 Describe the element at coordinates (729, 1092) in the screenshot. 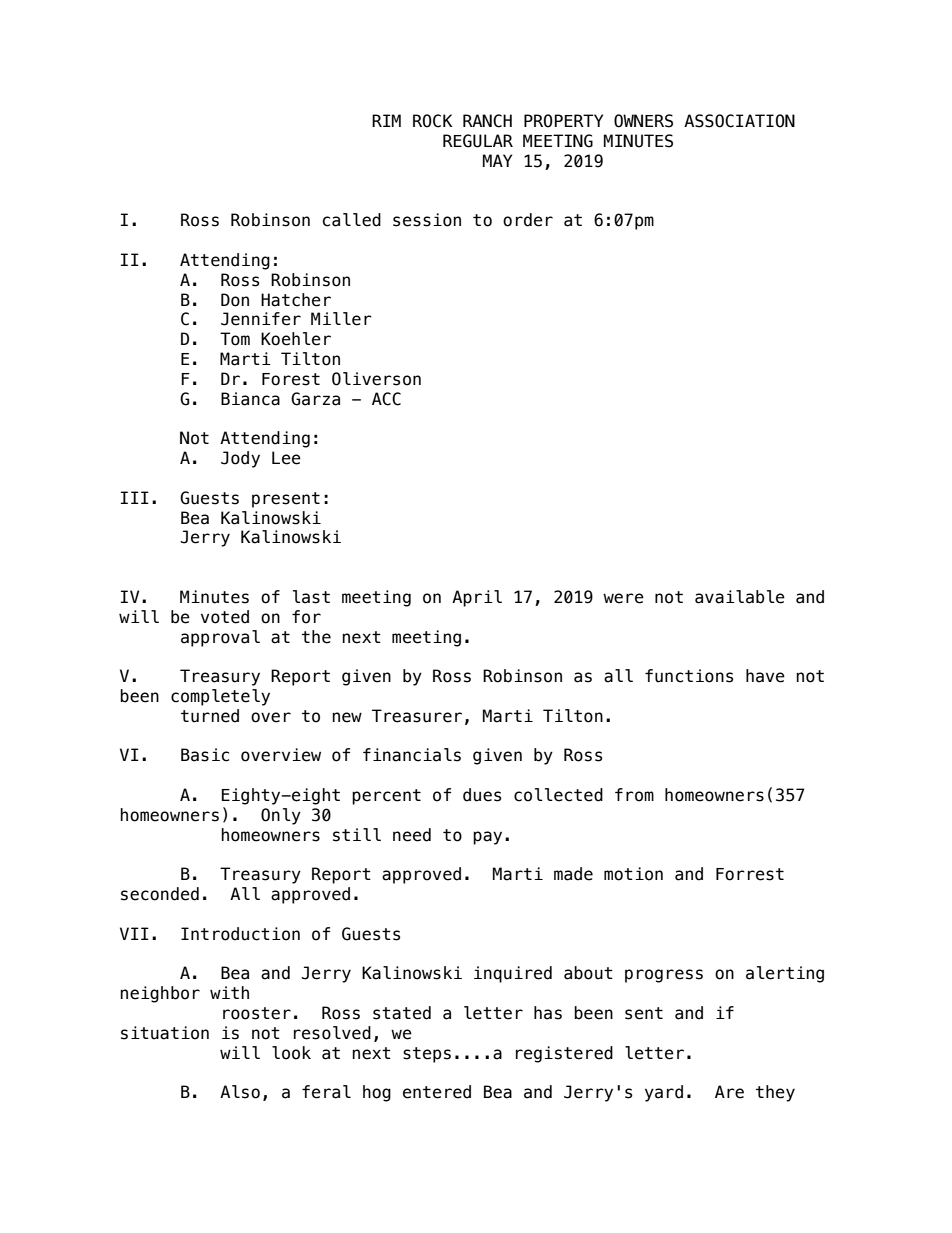

I see `Are` at that location.
